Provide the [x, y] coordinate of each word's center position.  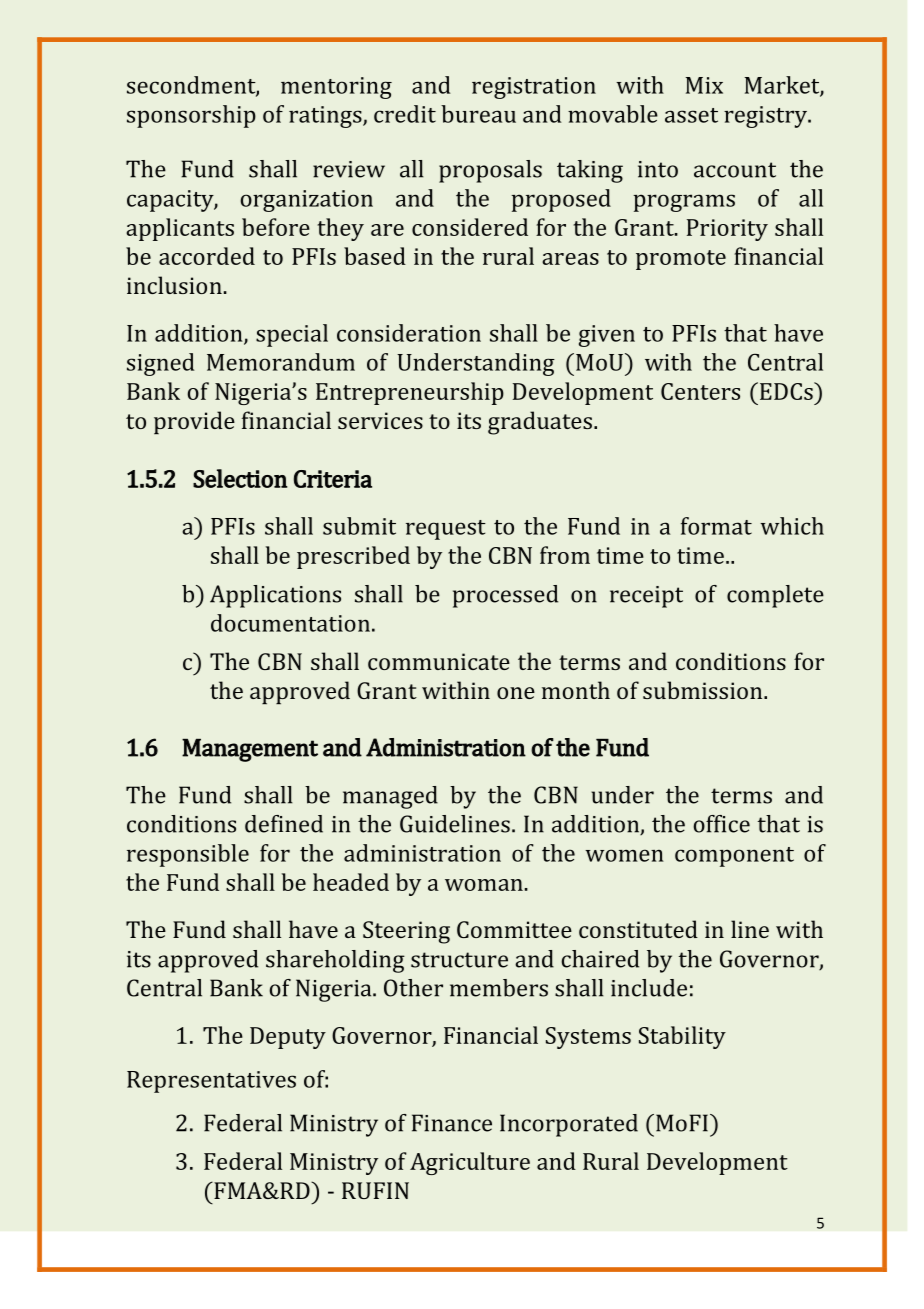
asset [691, 115]
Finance [452, 1123]
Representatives [211, 1082]
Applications [275, 596]
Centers [700, 391]
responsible [188, 855]
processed [505, 596]
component [734, 857]
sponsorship [191, 116]
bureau [478, 114]
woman [484, 885]
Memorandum [281, 362]
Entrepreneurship [410, 393]
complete [775, 596]
